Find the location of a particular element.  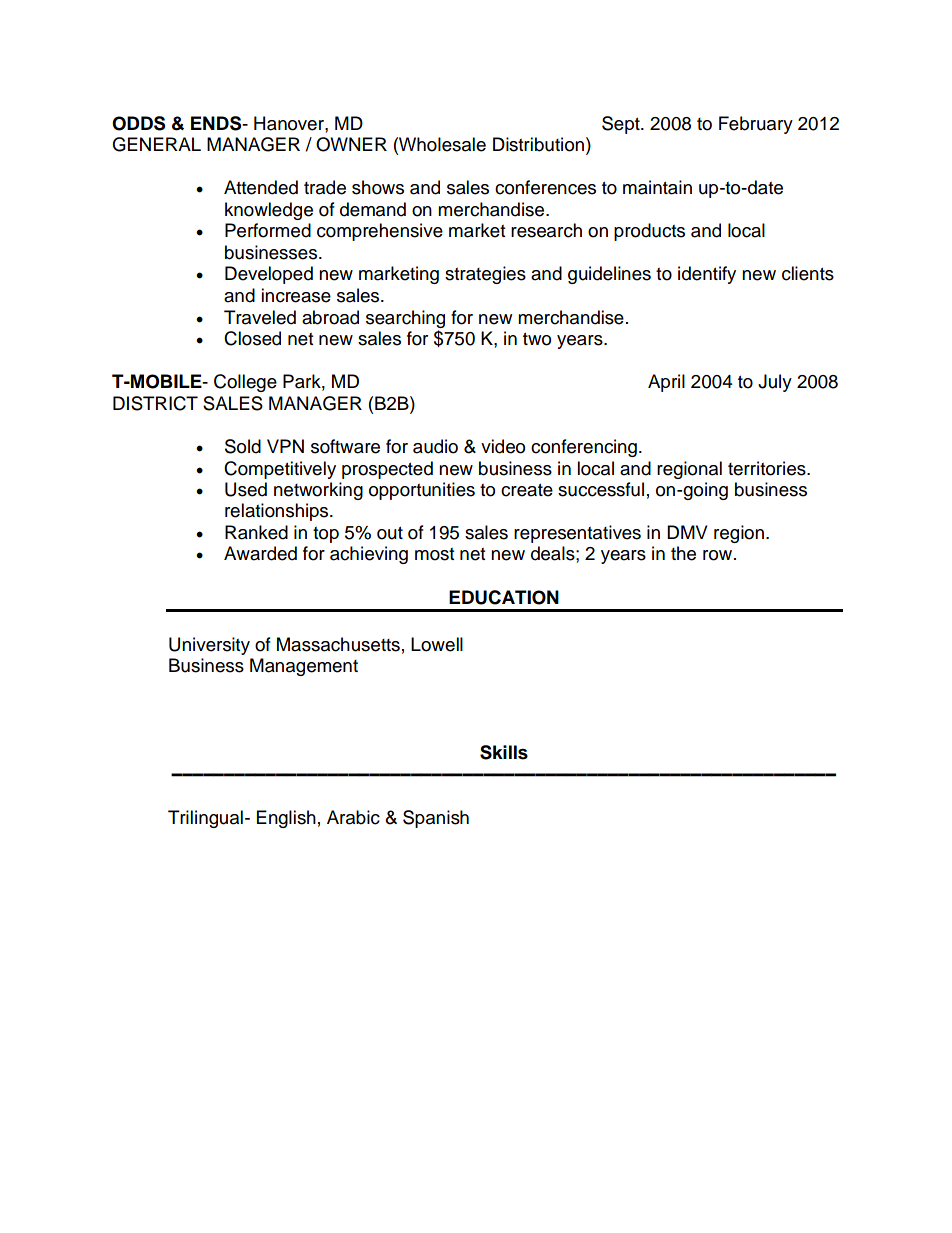

Closed is located at coordinates (252, 338).
